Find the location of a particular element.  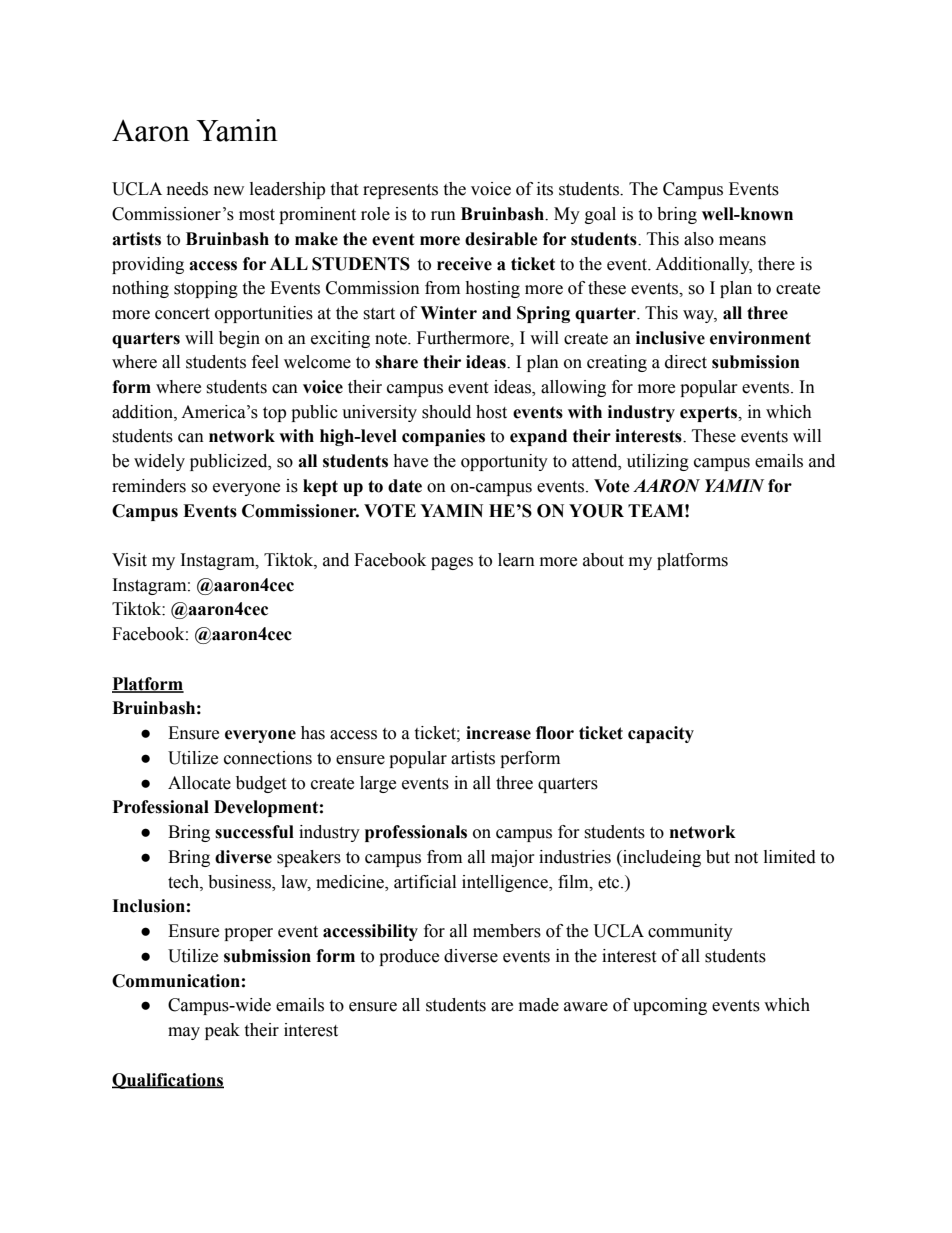

new is located at coordinates (229, 191).
